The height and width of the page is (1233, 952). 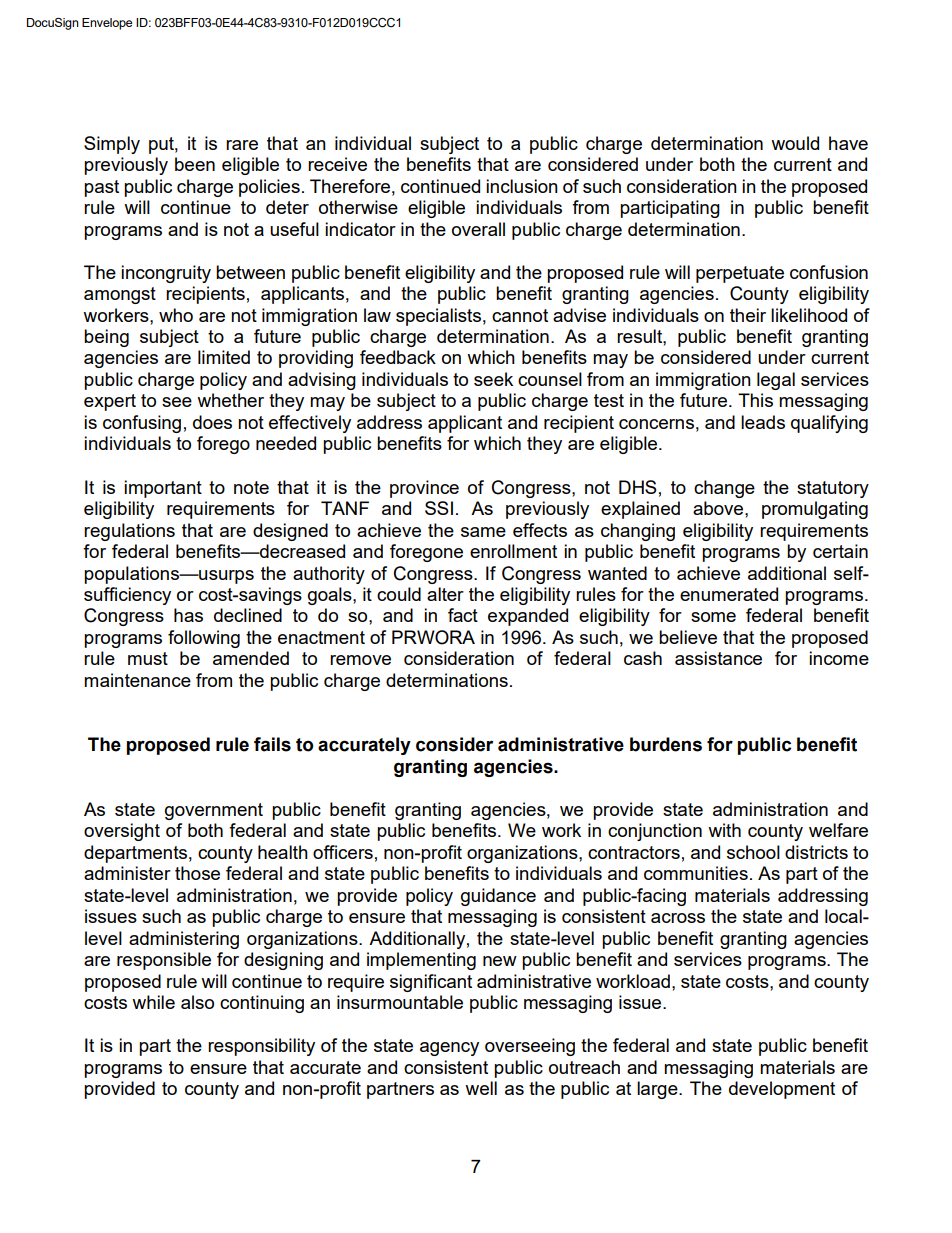 I want to click on change, so click(x=724, y=489).
